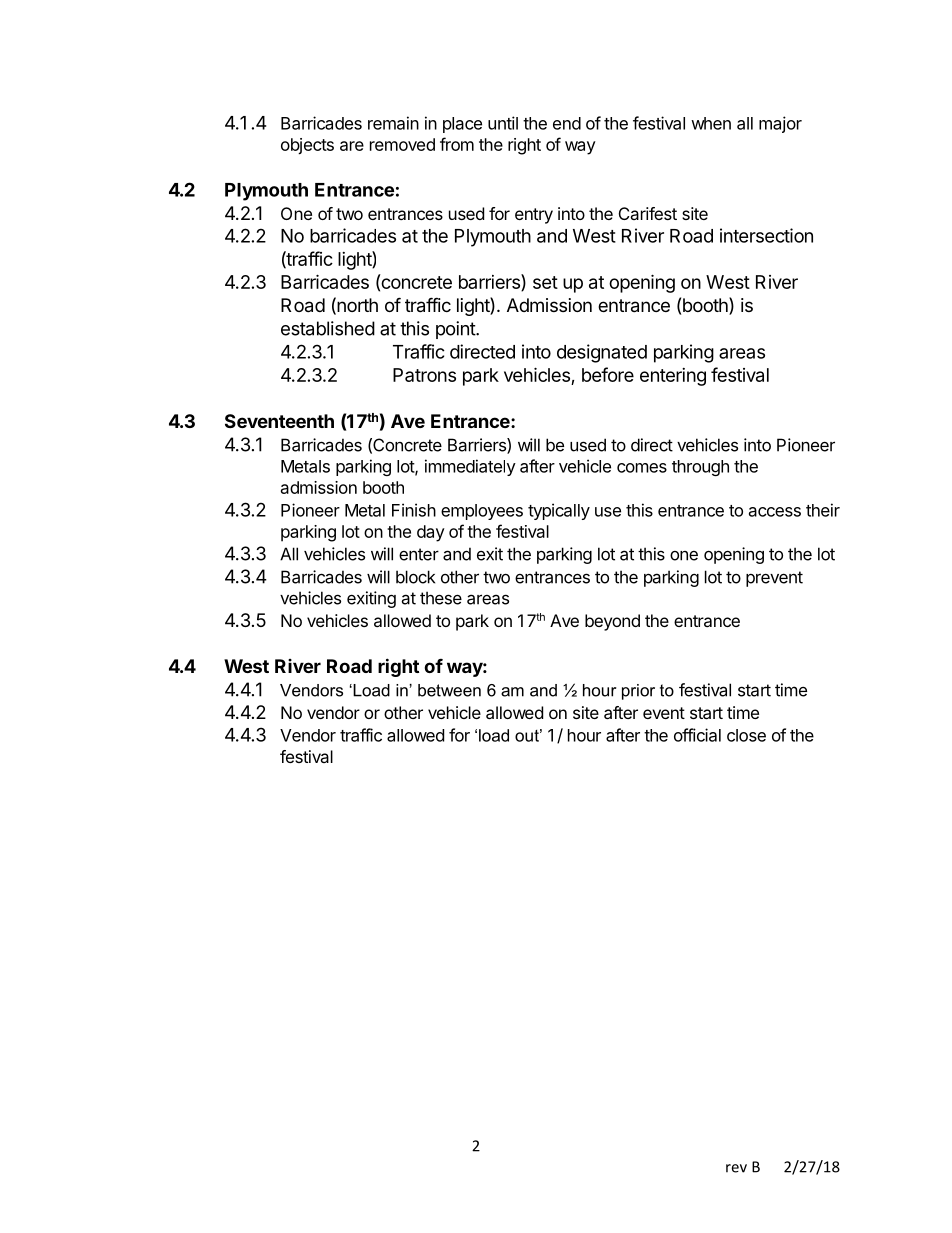  What do you see at coordinates (602, 353) in the screenshot?
I see `designated` at bounding box center [602, 353].
